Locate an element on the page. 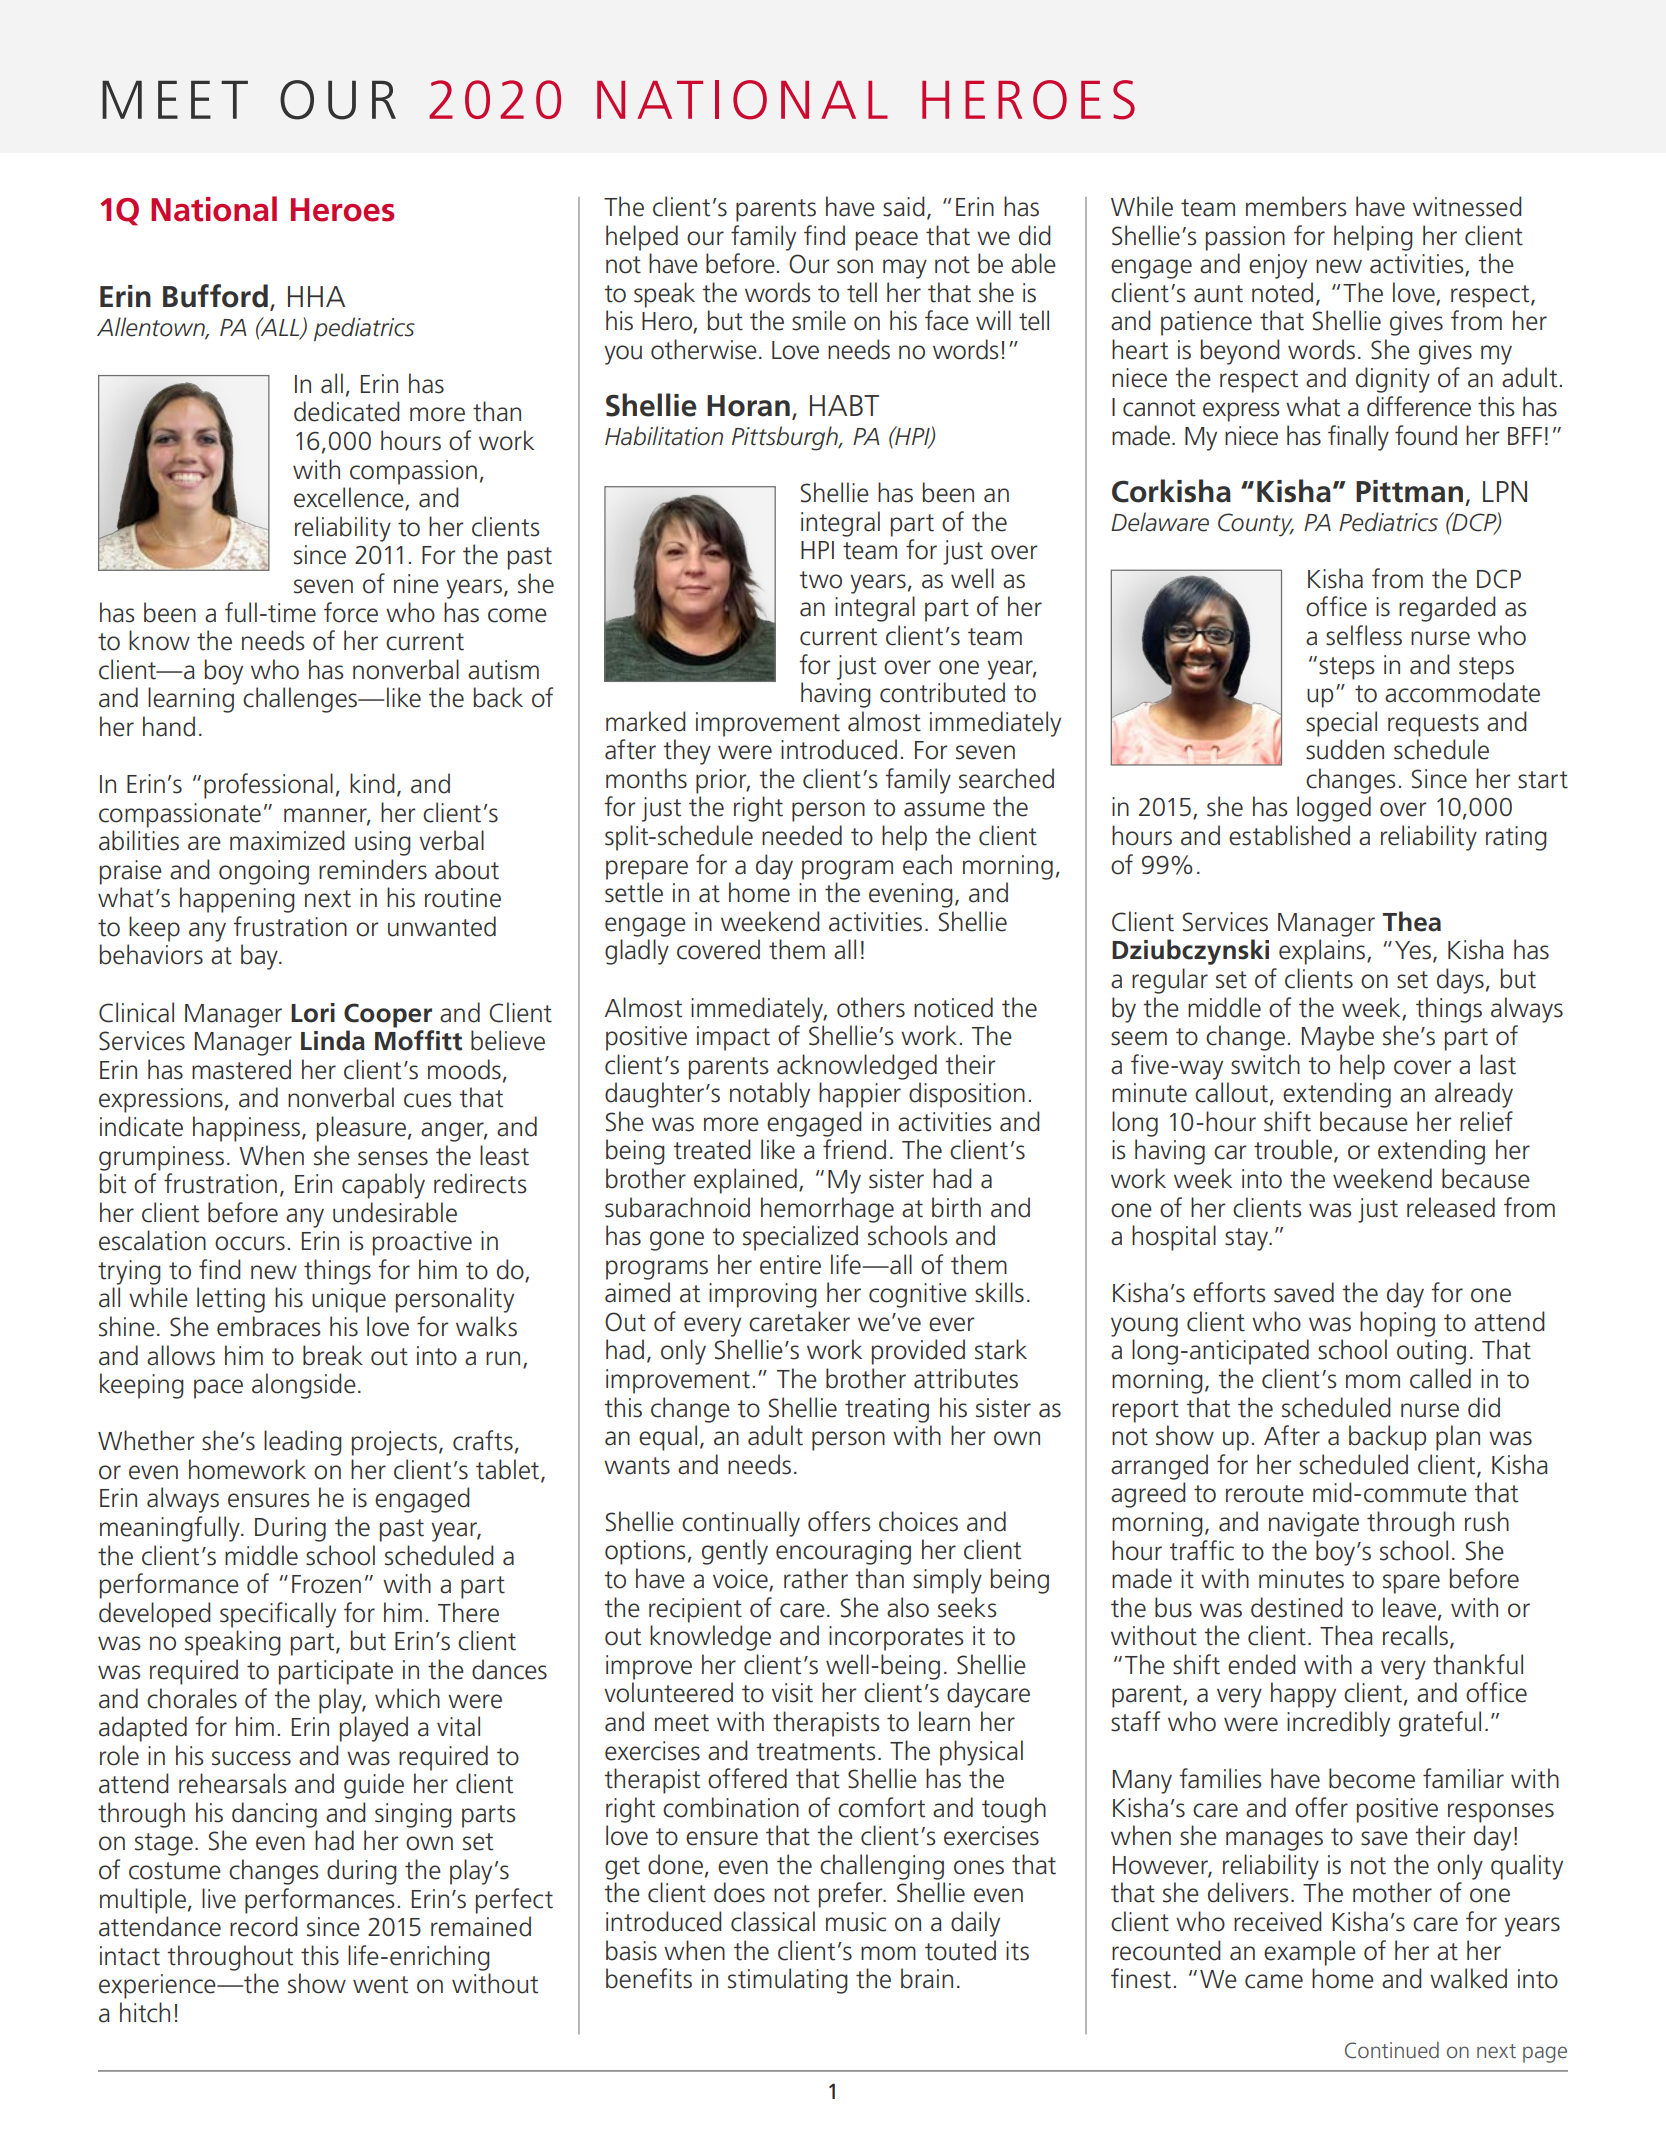 The width and height of the document is (1666, 2156). peace is located at coordinates (887, 241).
